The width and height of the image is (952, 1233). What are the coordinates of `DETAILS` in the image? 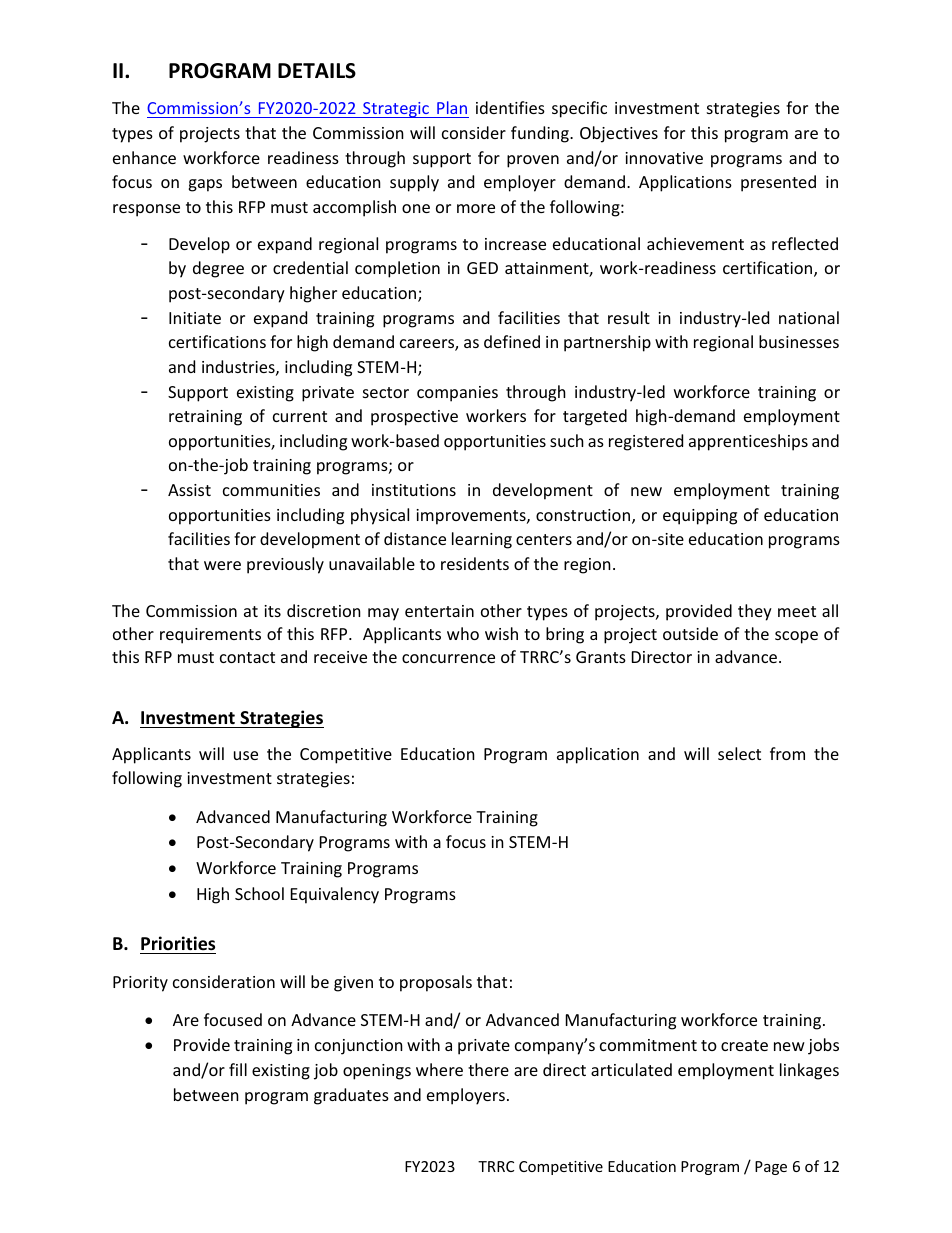 It's located at (317, 71).
